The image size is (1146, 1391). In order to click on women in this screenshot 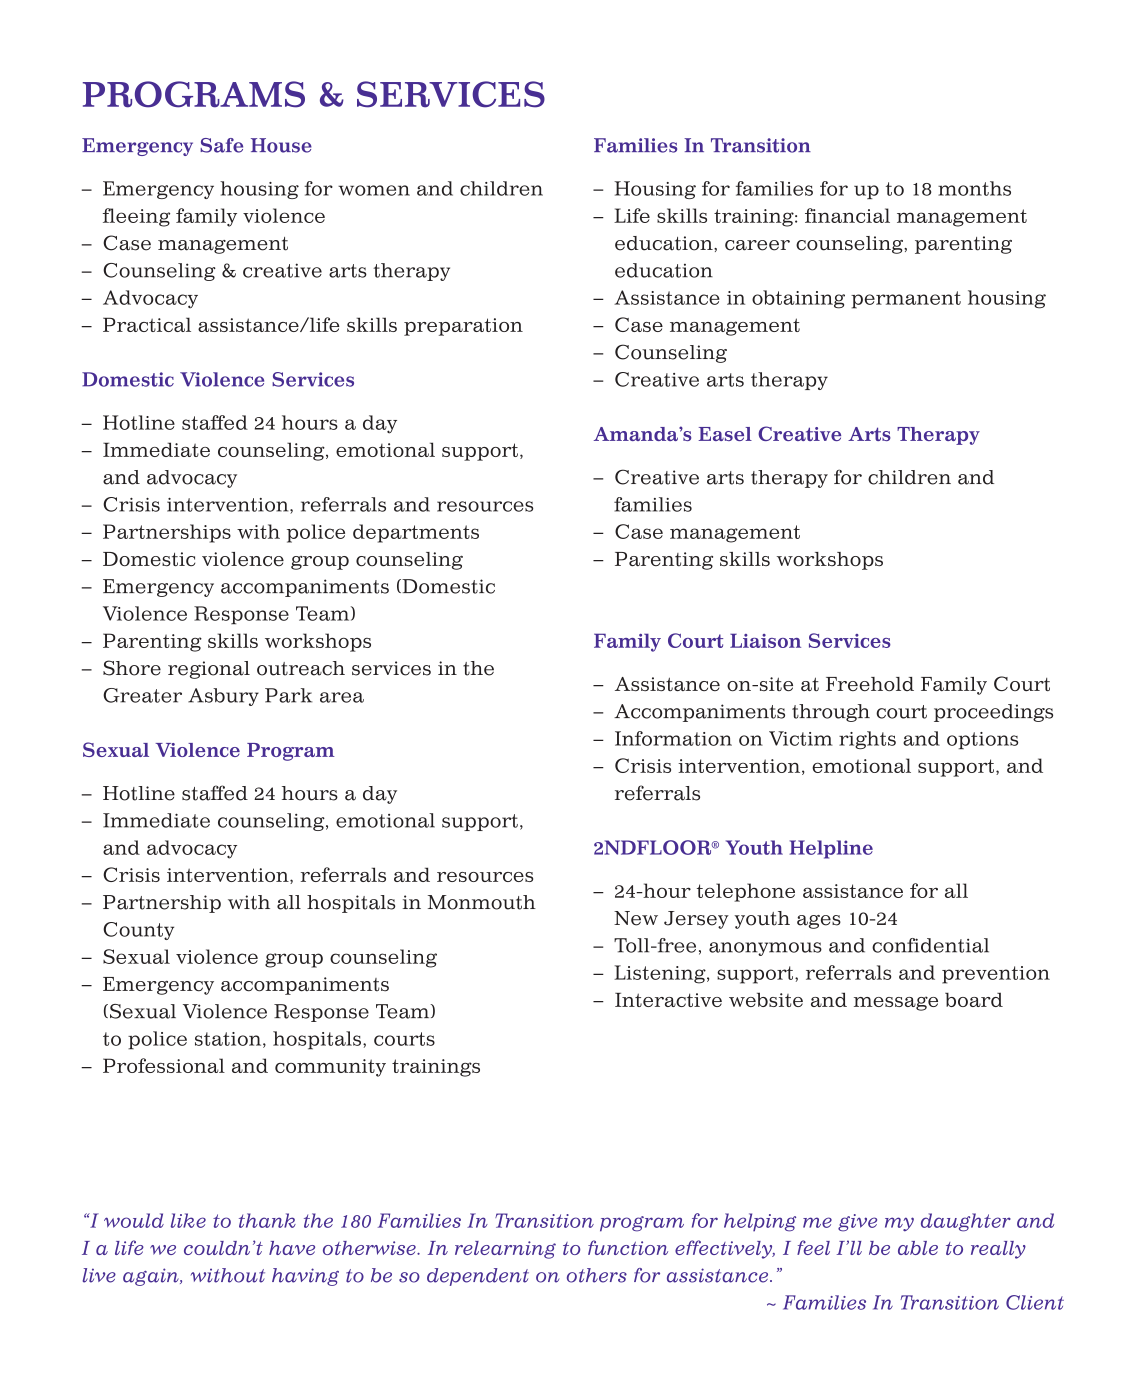, I will do `click(374, 190)`.
